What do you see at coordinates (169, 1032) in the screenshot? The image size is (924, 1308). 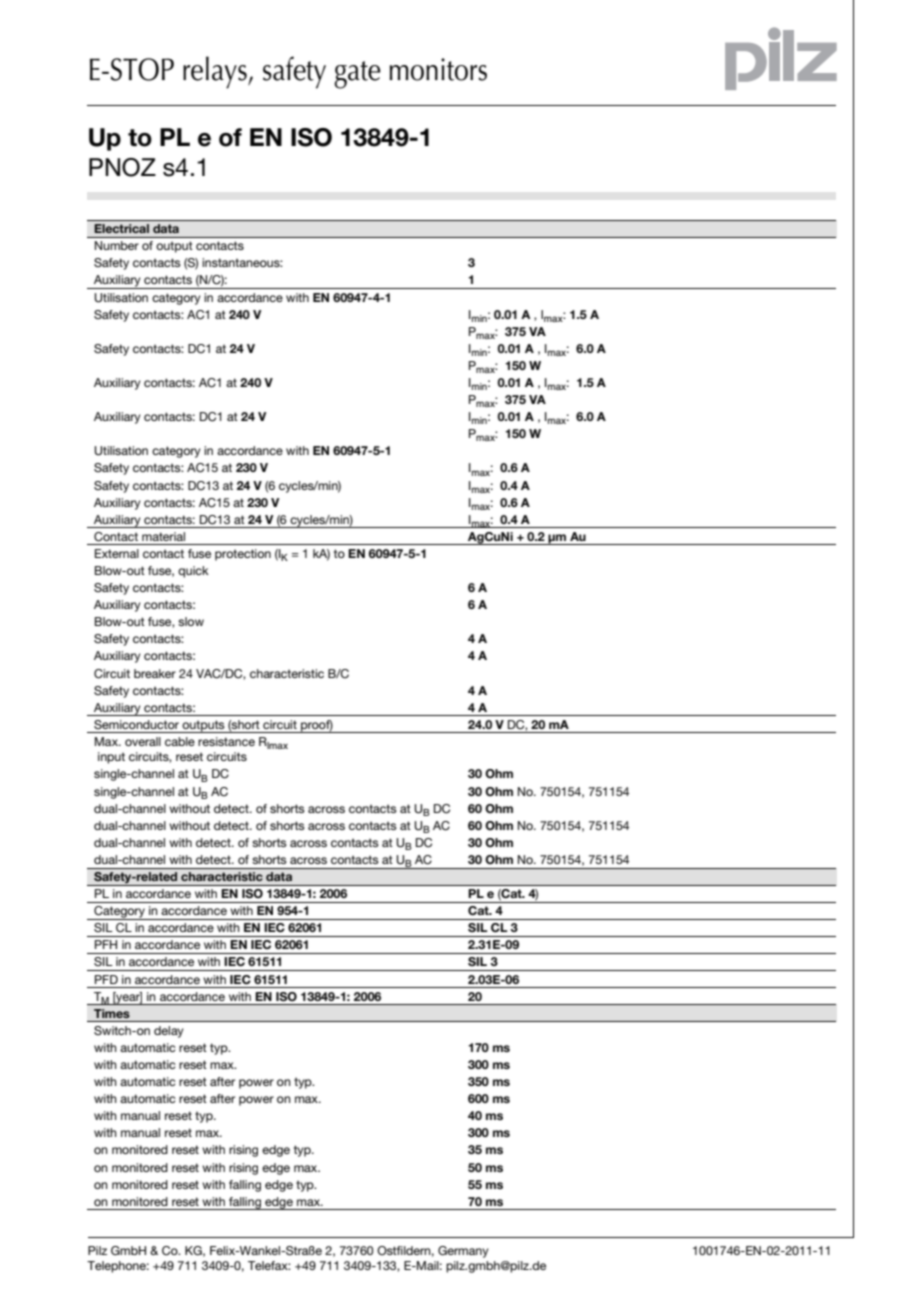 I see `delay` at bounding box center [169, 1032].
